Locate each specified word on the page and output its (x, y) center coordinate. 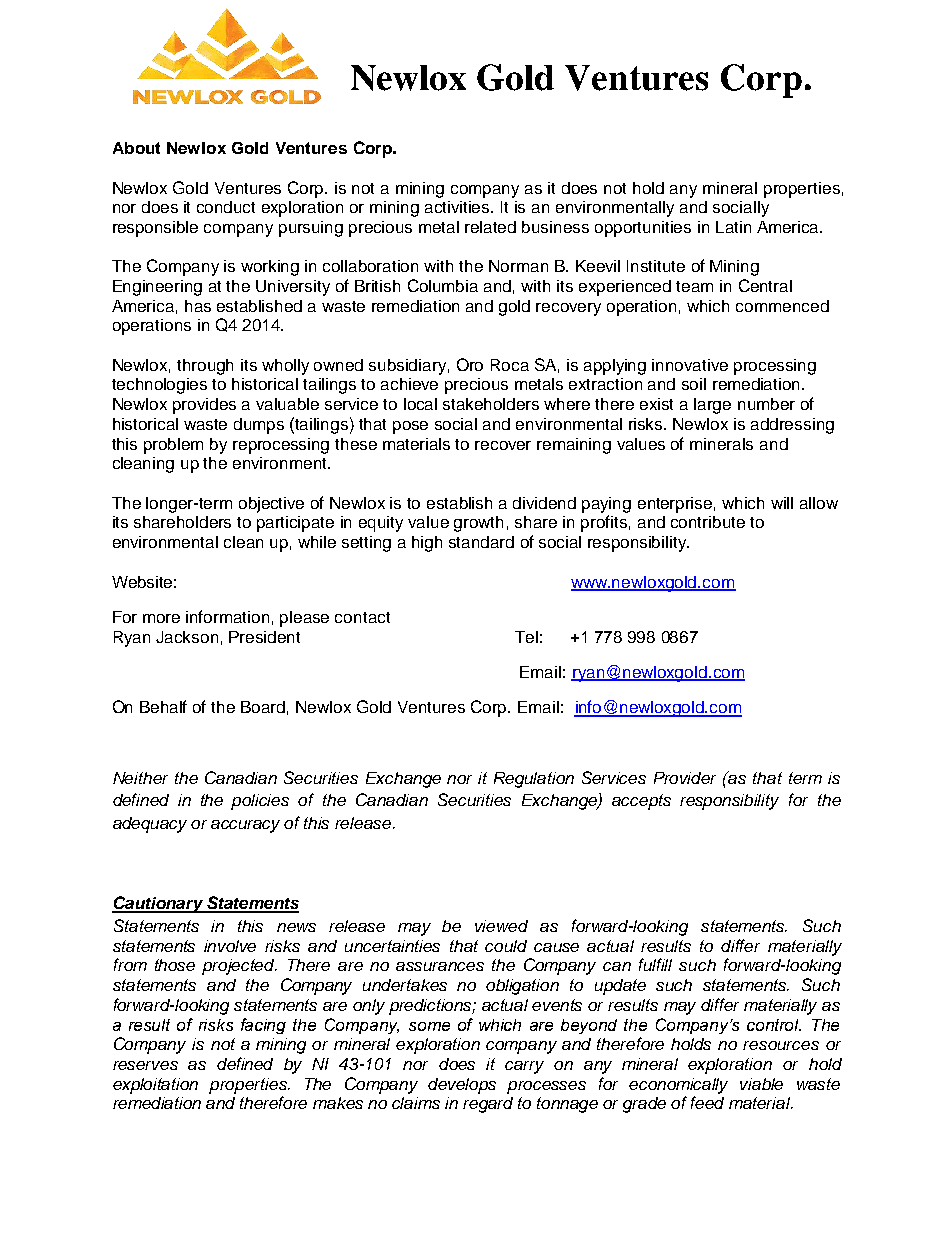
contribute (708, 522)
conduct (226, 207)
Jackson (187, 637)
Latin (733, 227)
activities (458, 207)
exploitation (155, 1086)
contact (362, 617)
